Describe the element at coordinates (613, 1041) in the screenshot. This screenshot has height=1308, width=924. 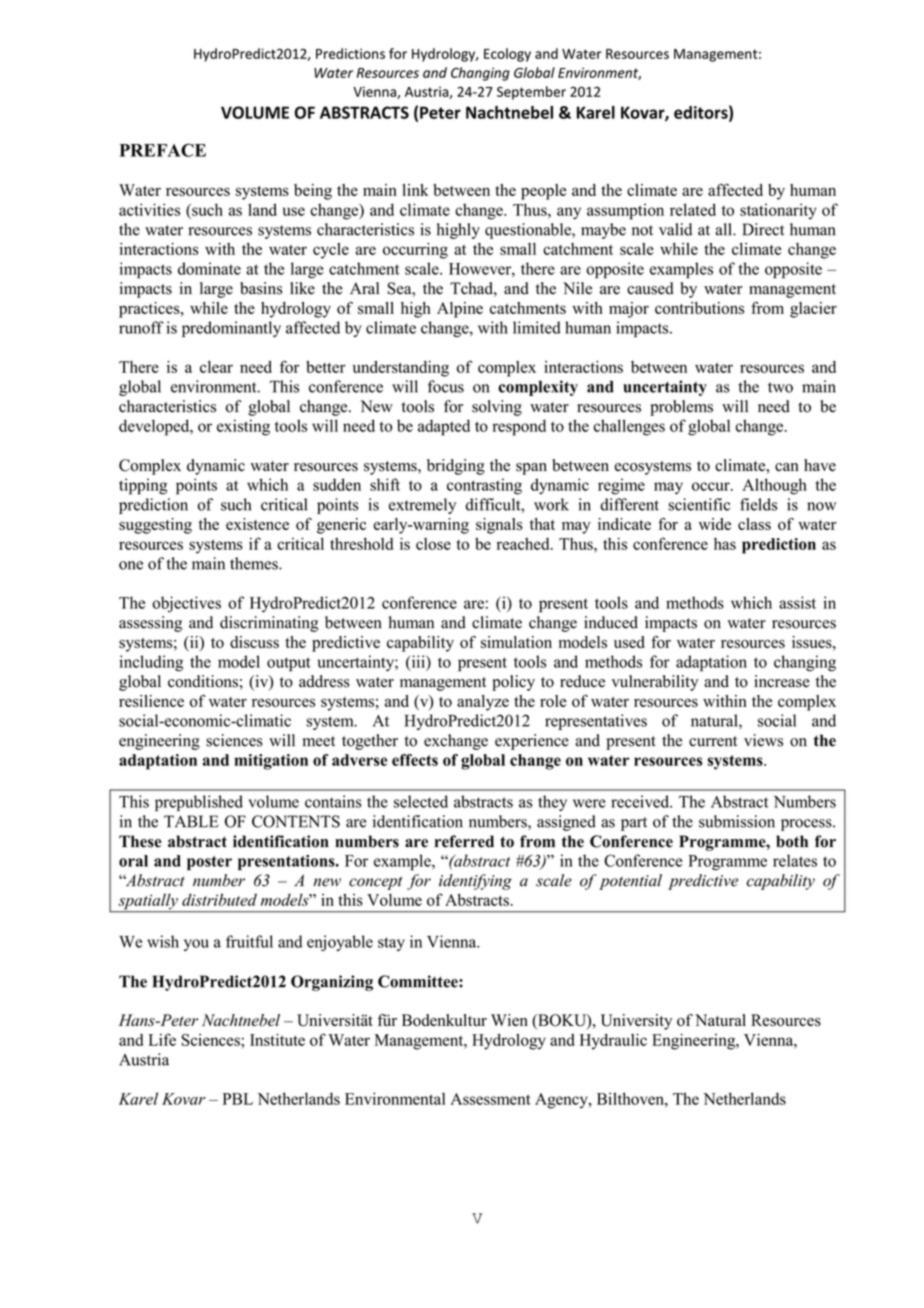
I see `Hydraulic` at that location.
